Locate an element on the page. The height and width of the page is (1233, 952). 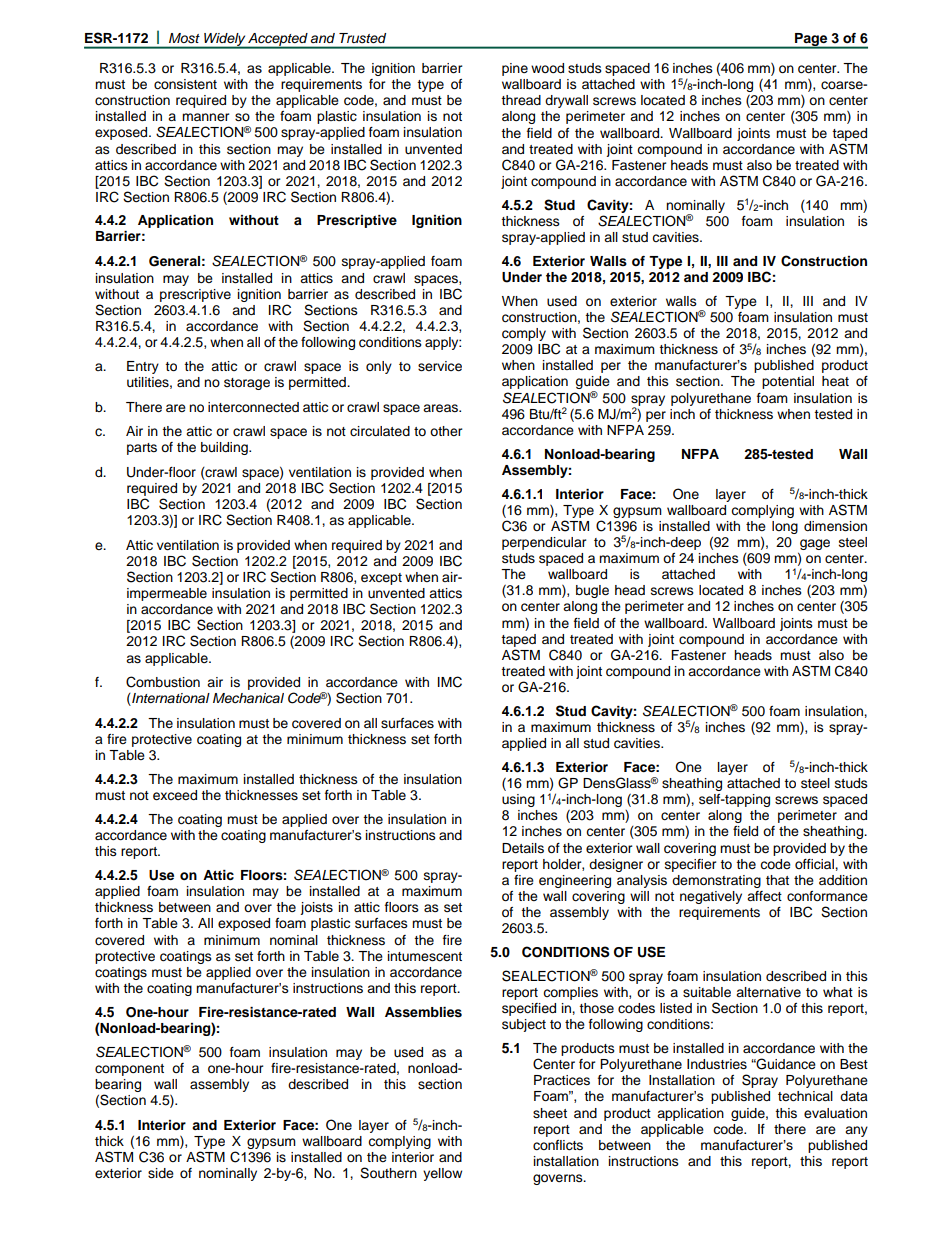
building is located at coordinates (225, 448).
